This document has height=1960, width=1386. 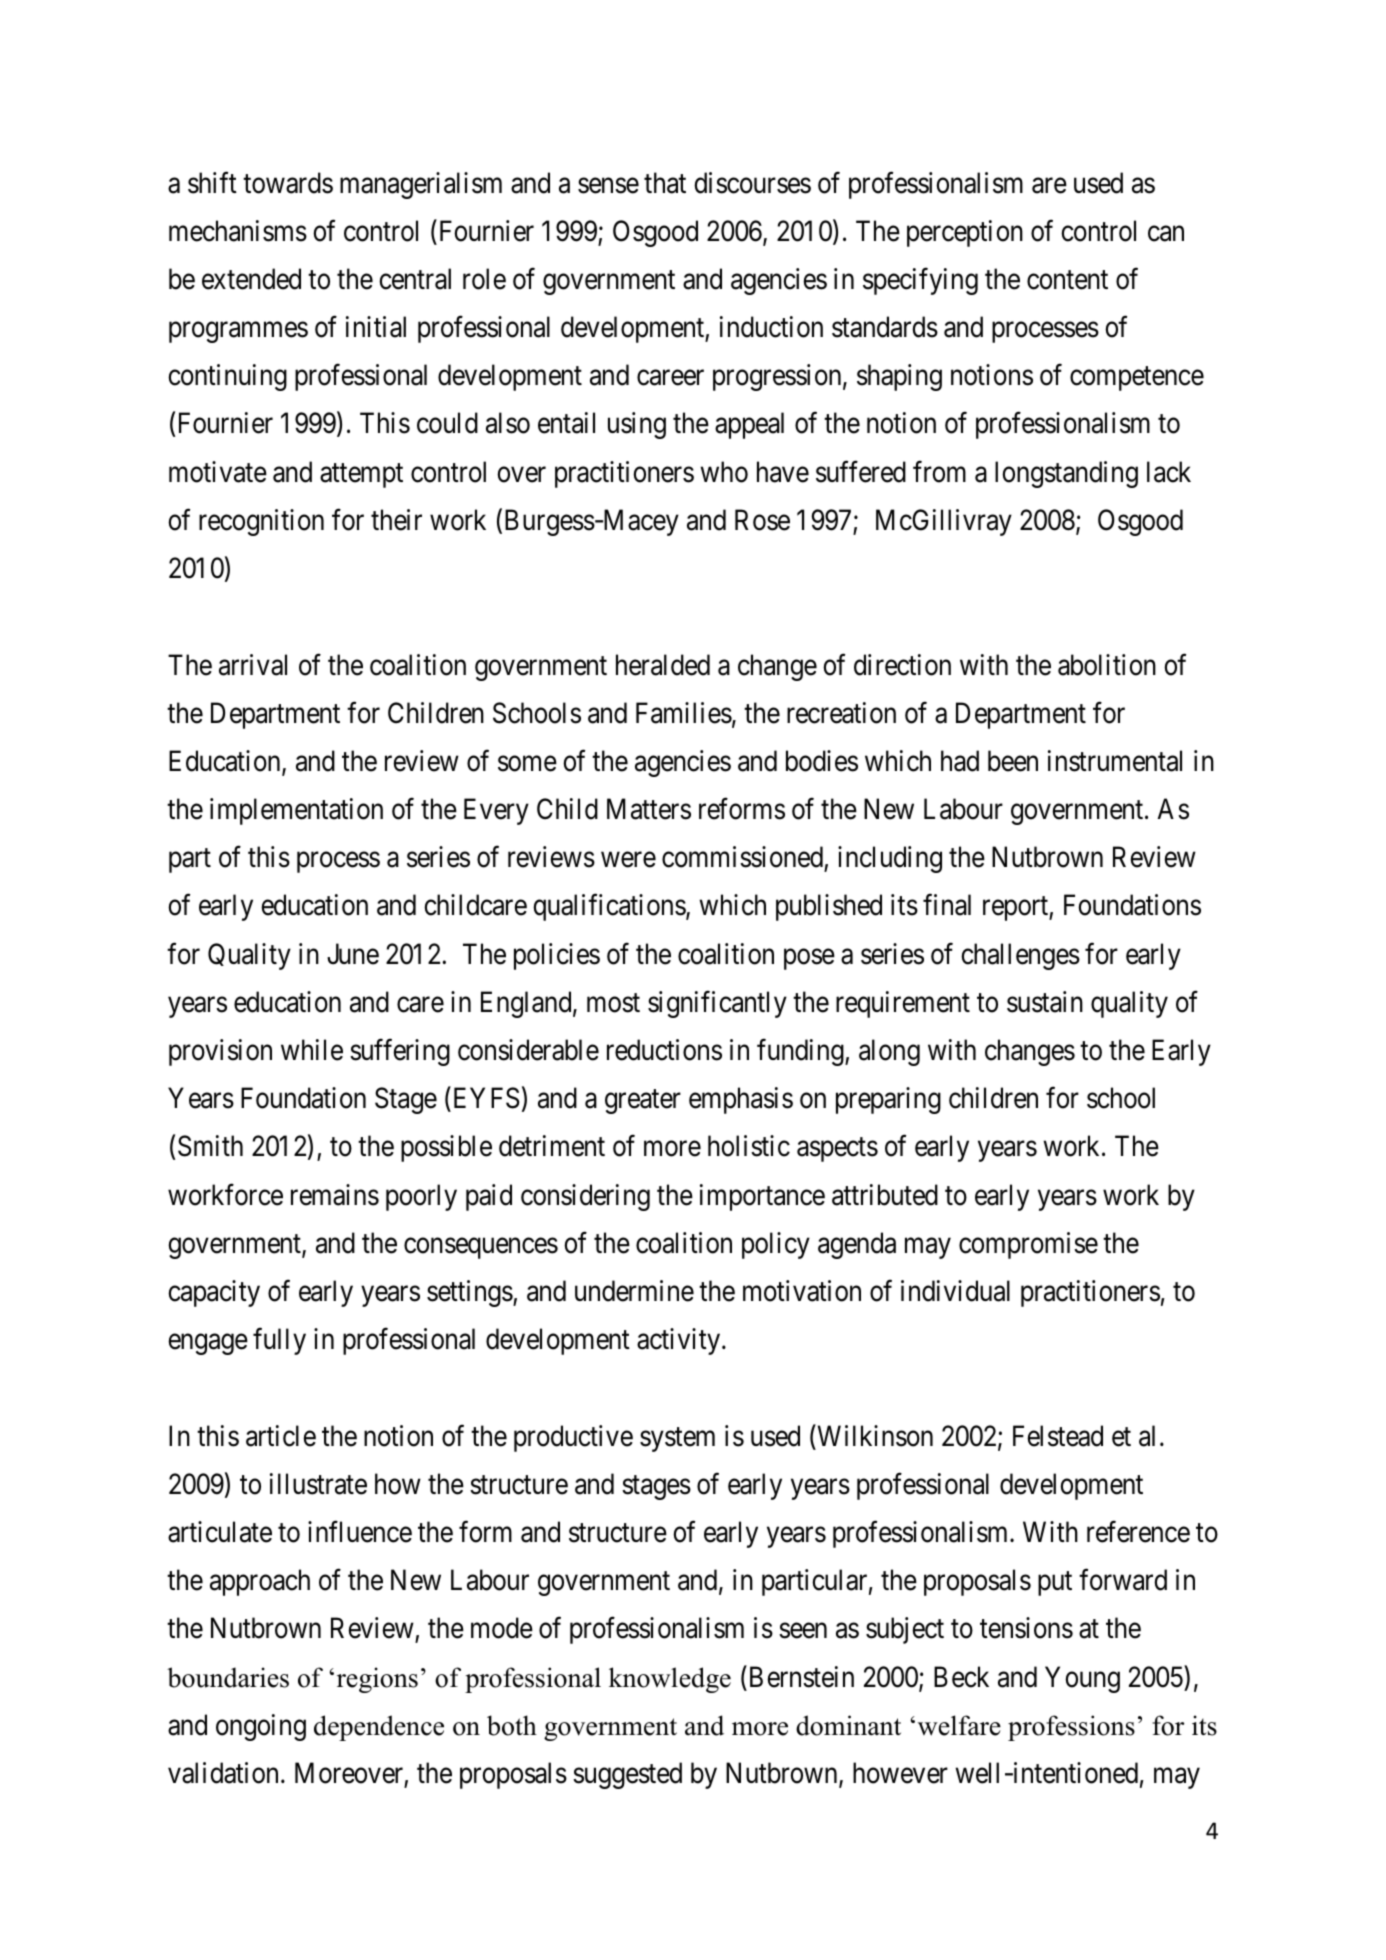 I want to click on professions, so click(x=1071, y=1728).
